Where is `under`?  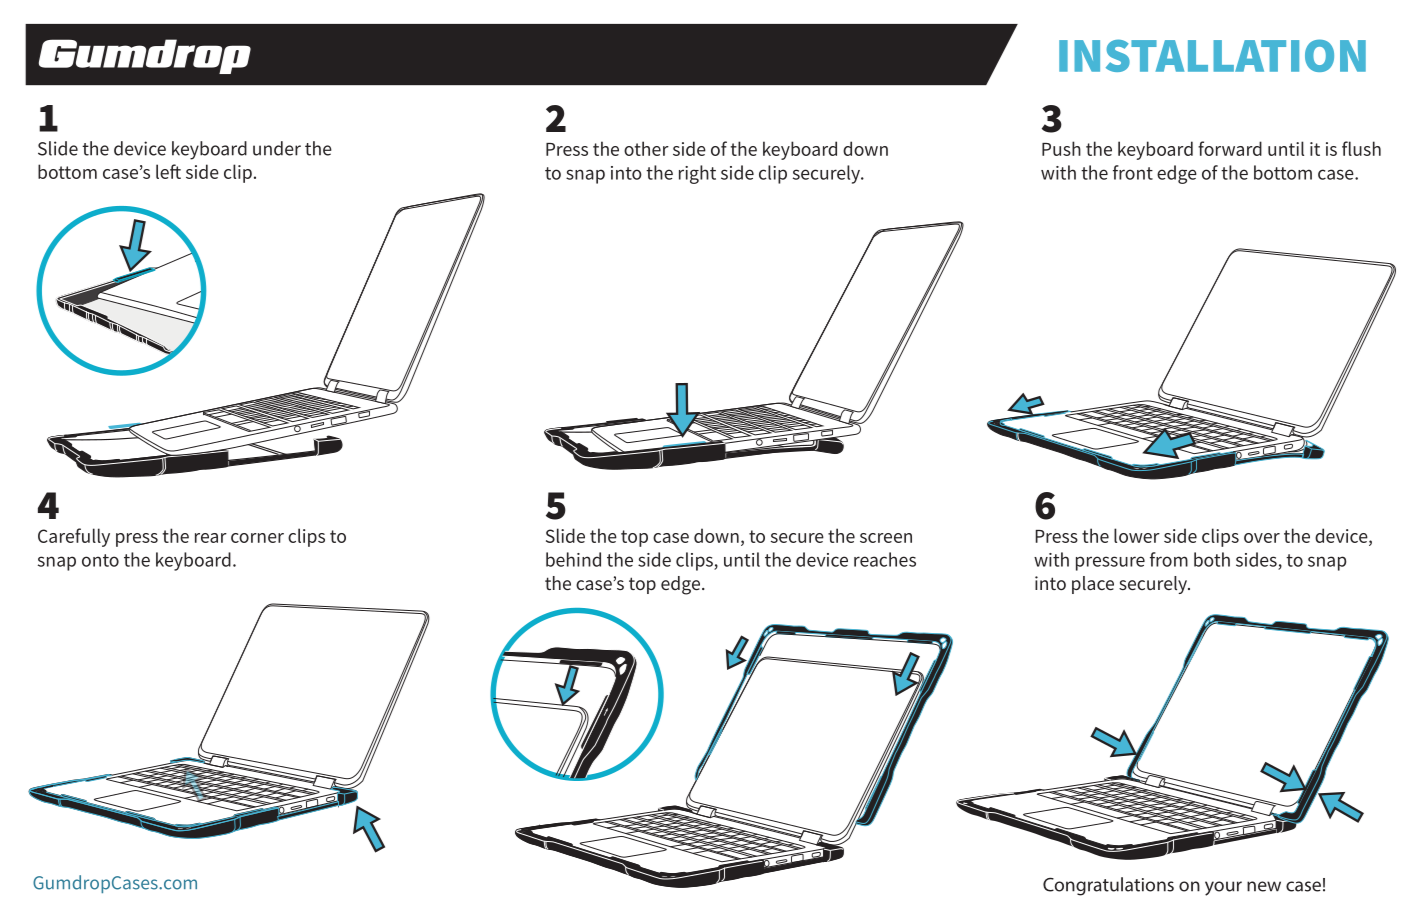
under is located at coordinates (277, 148).
